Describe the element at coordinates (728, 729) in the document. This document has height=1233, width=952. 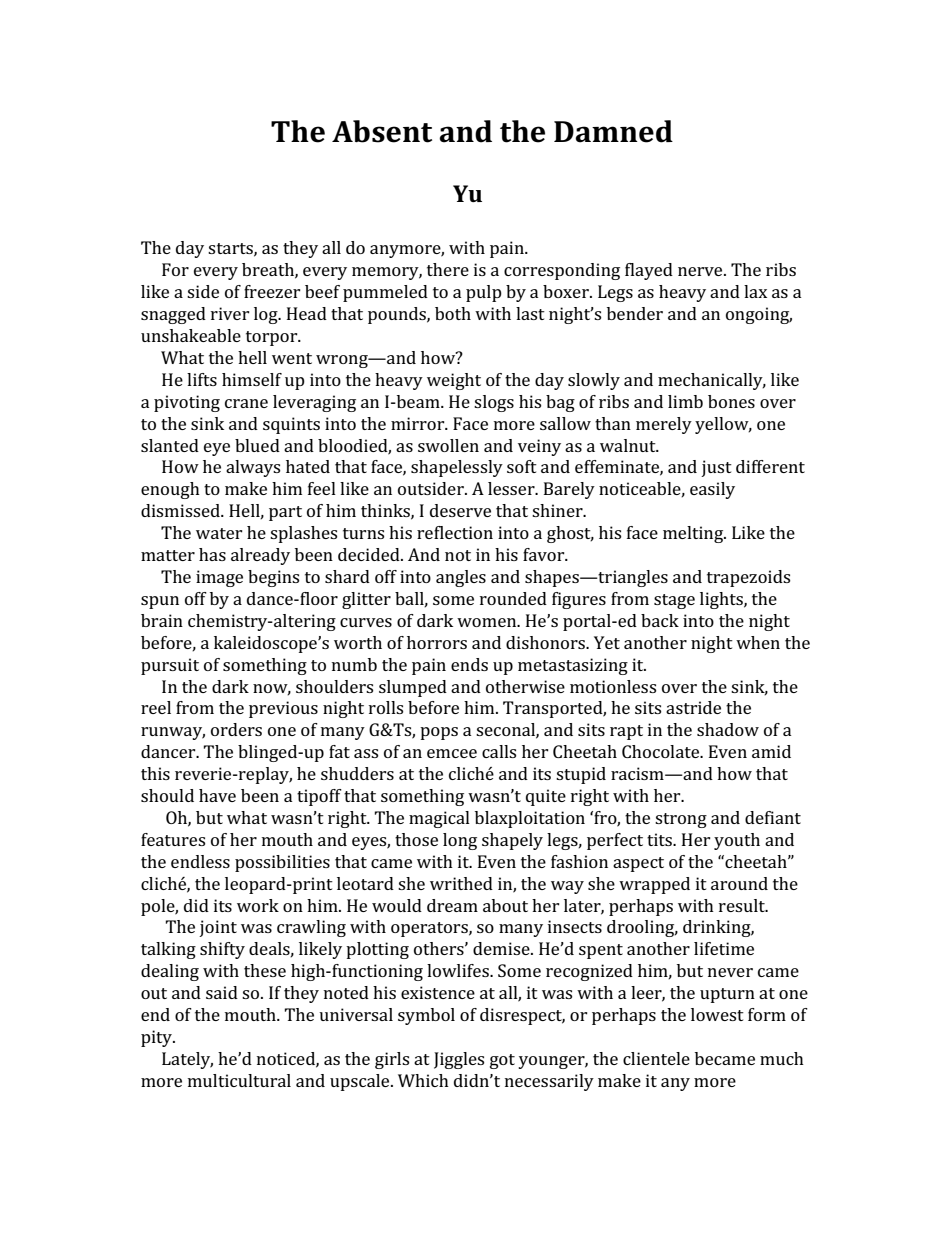
I see `shadow` at that location.
